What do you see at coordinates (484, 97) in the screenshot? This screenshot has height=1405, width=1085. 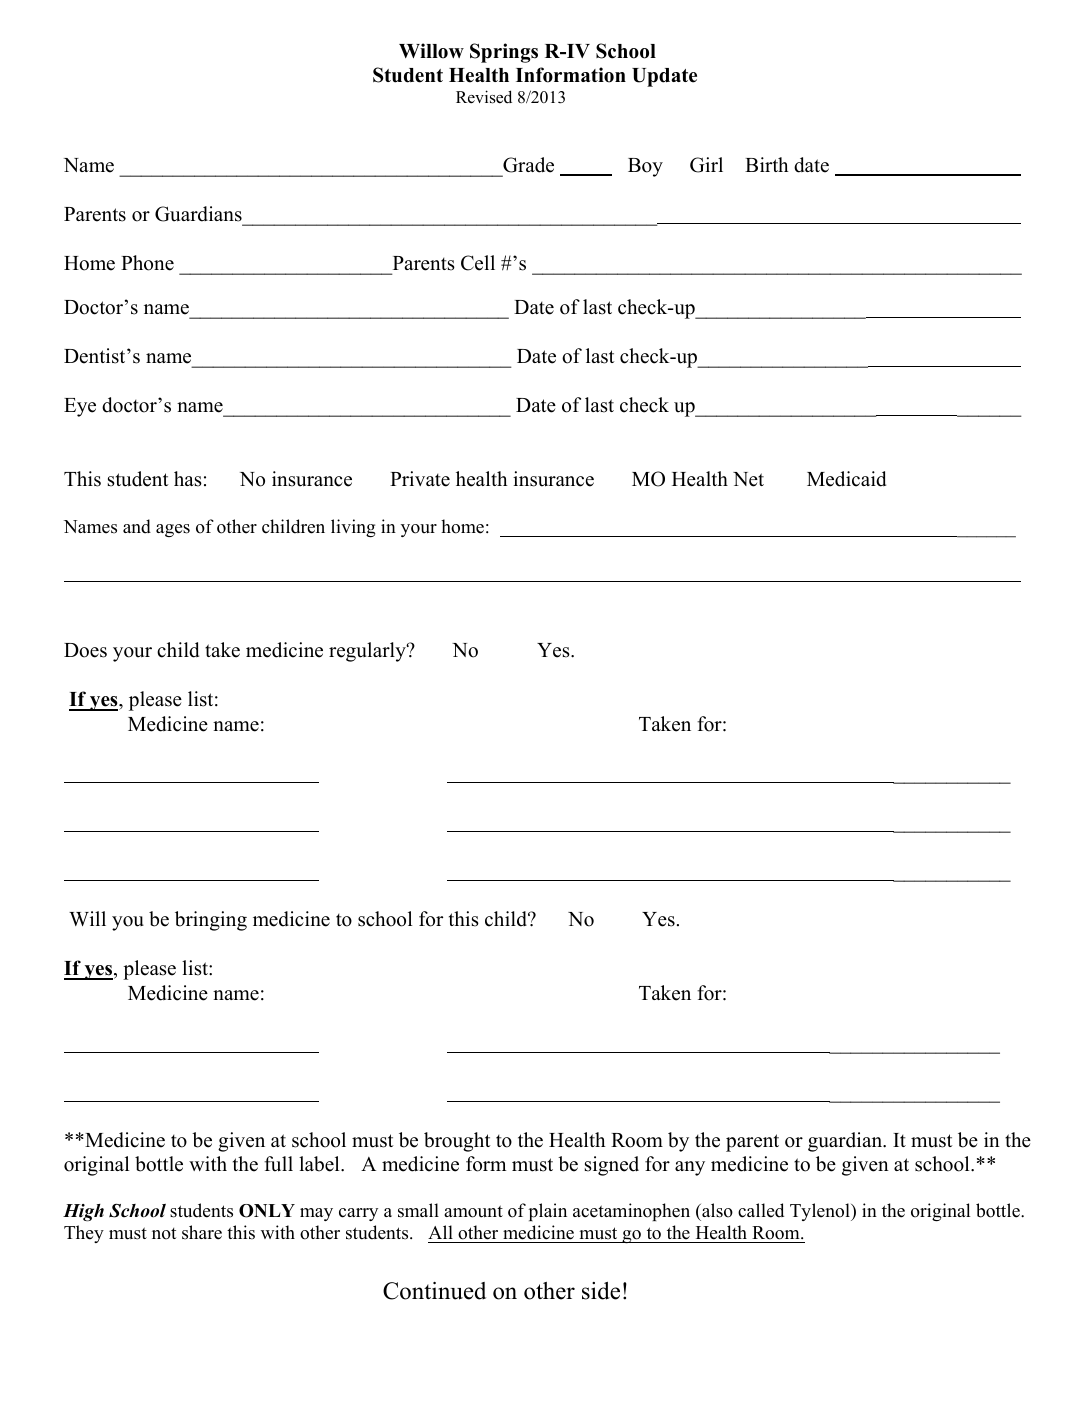 I see `Revised` at bounding box center [484, 97].
